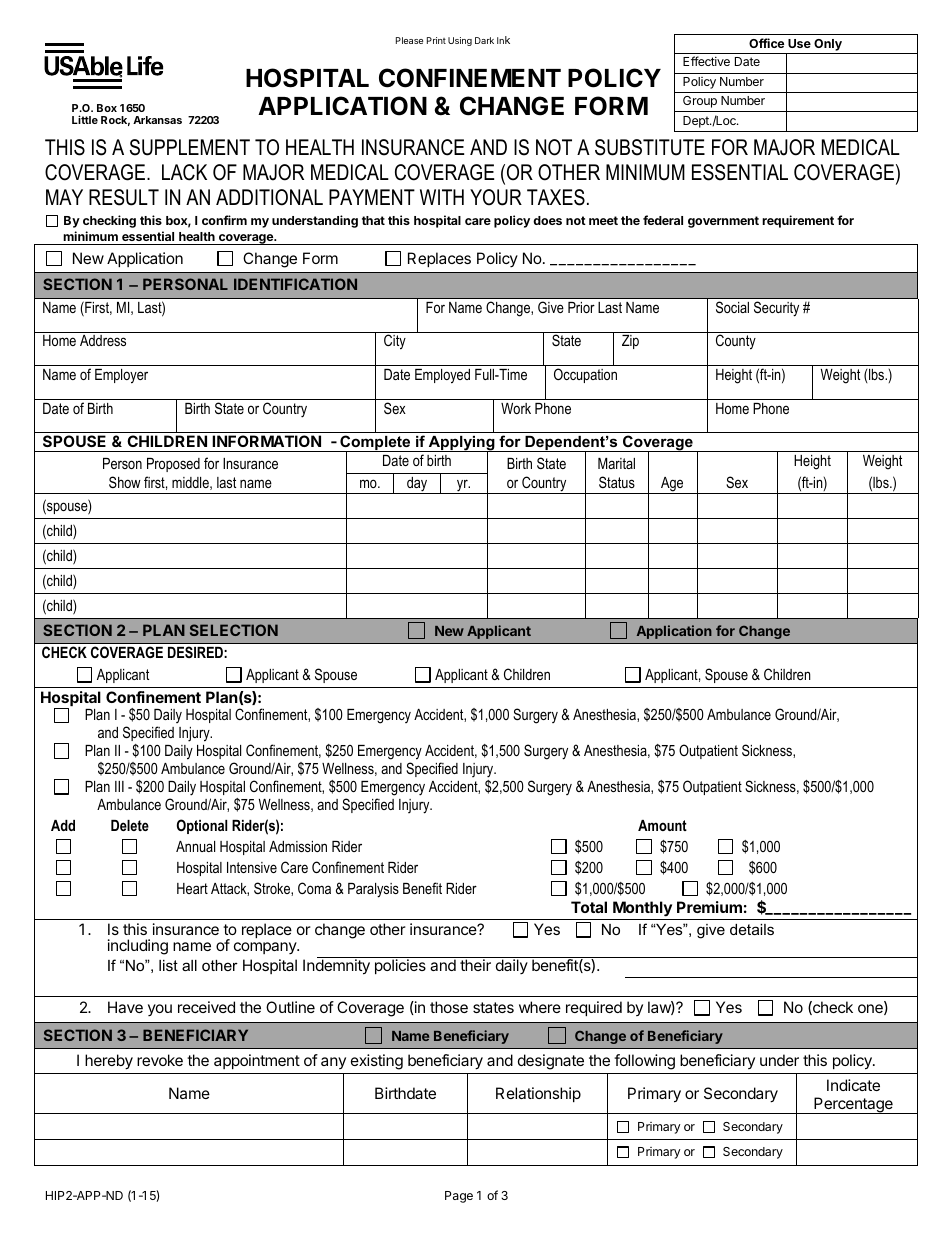  I want to click on SELECTION, so click(234, 630).
